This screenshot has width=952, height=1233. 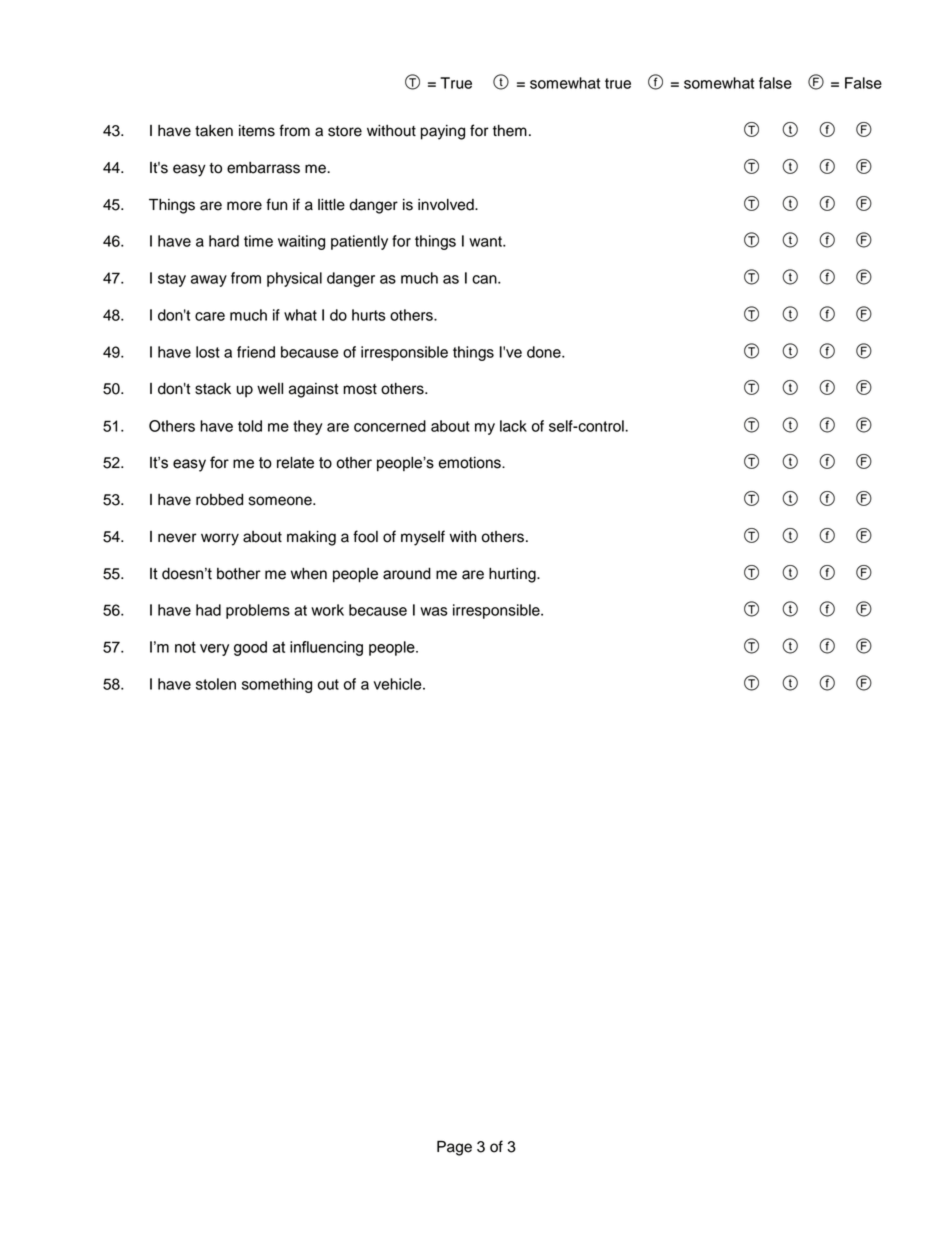 I want to click on taken, so click(x=214, y=131).
